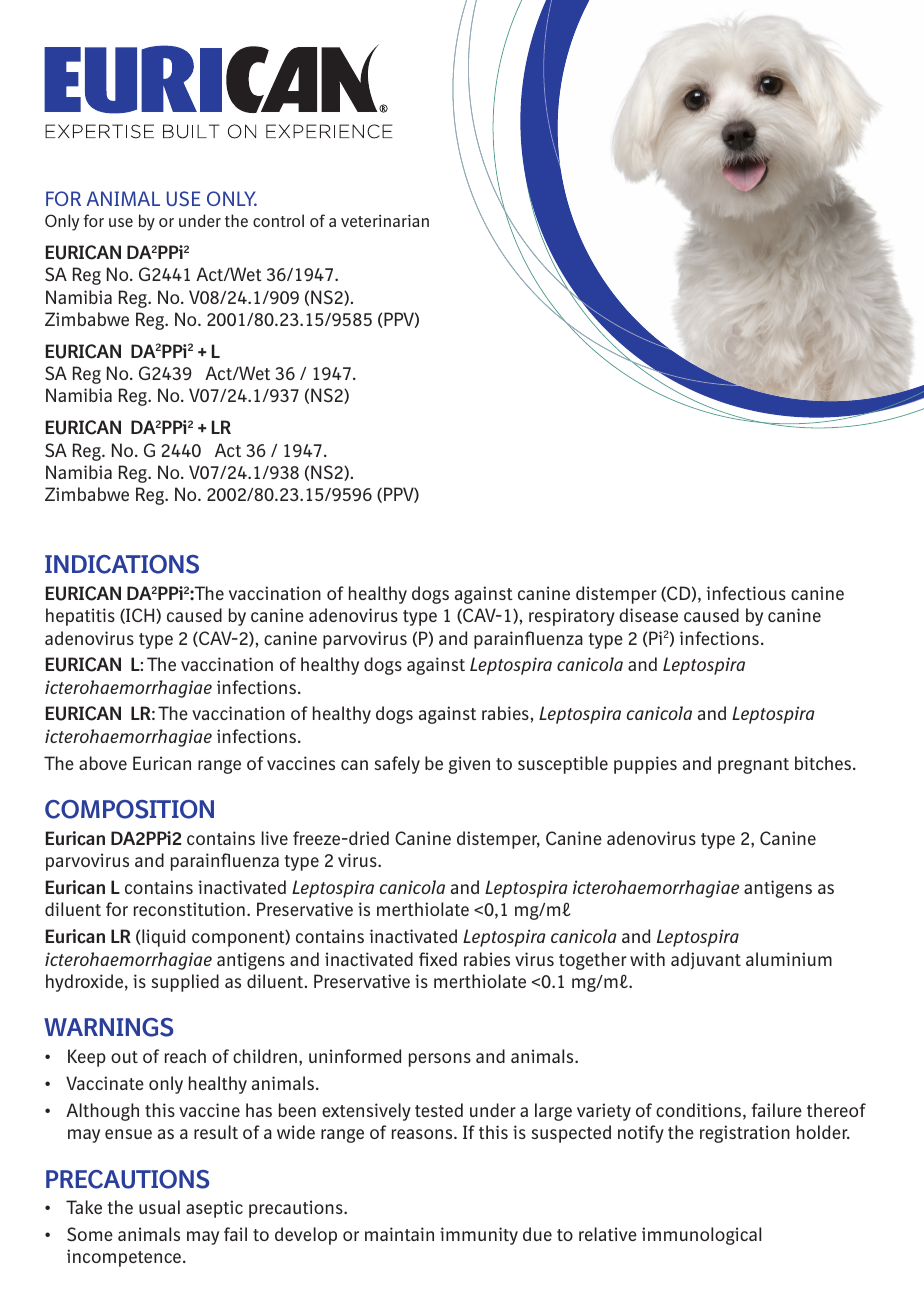 The image size is (924, 1308). I want to click on usual, so click(159, 1207).
